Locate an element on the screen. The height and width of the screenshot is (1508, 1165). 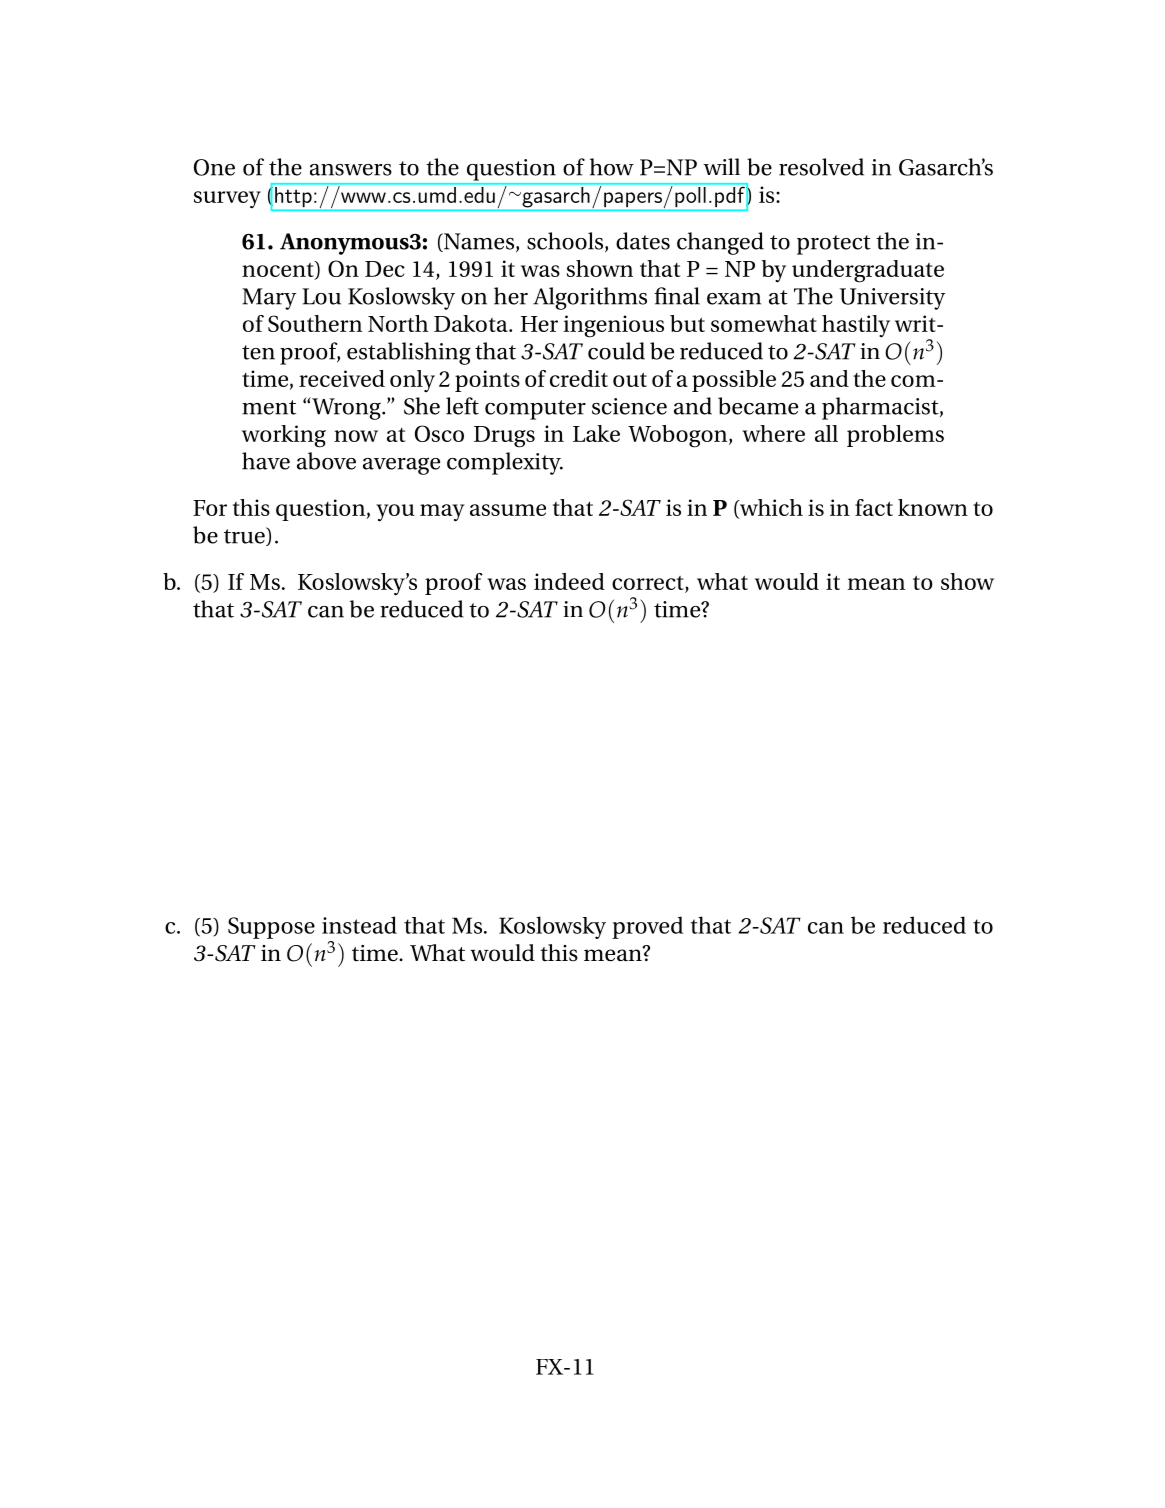
For is located at coordinates (210, 508).
